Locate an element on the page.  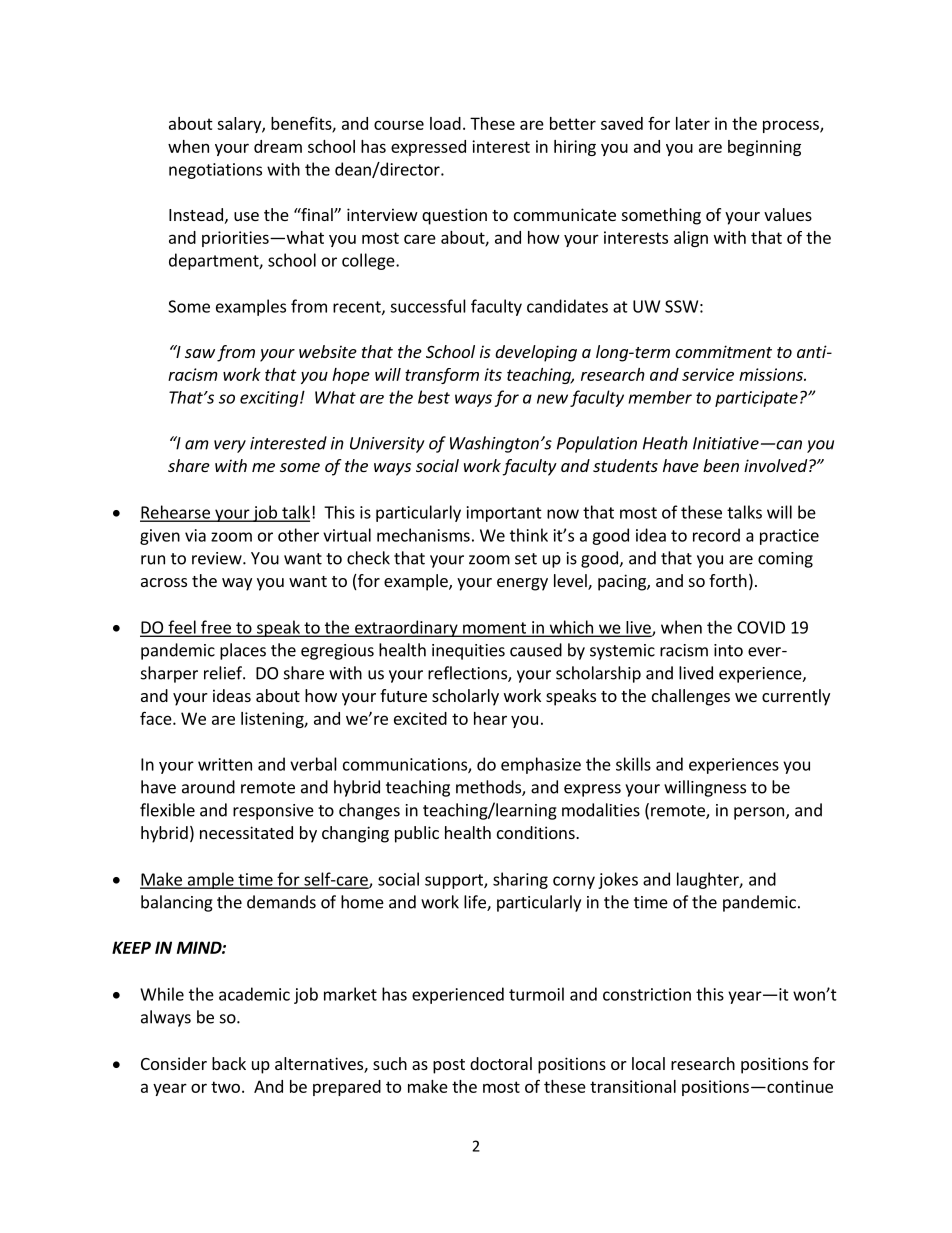
later is located at coordinates (693, 123).
